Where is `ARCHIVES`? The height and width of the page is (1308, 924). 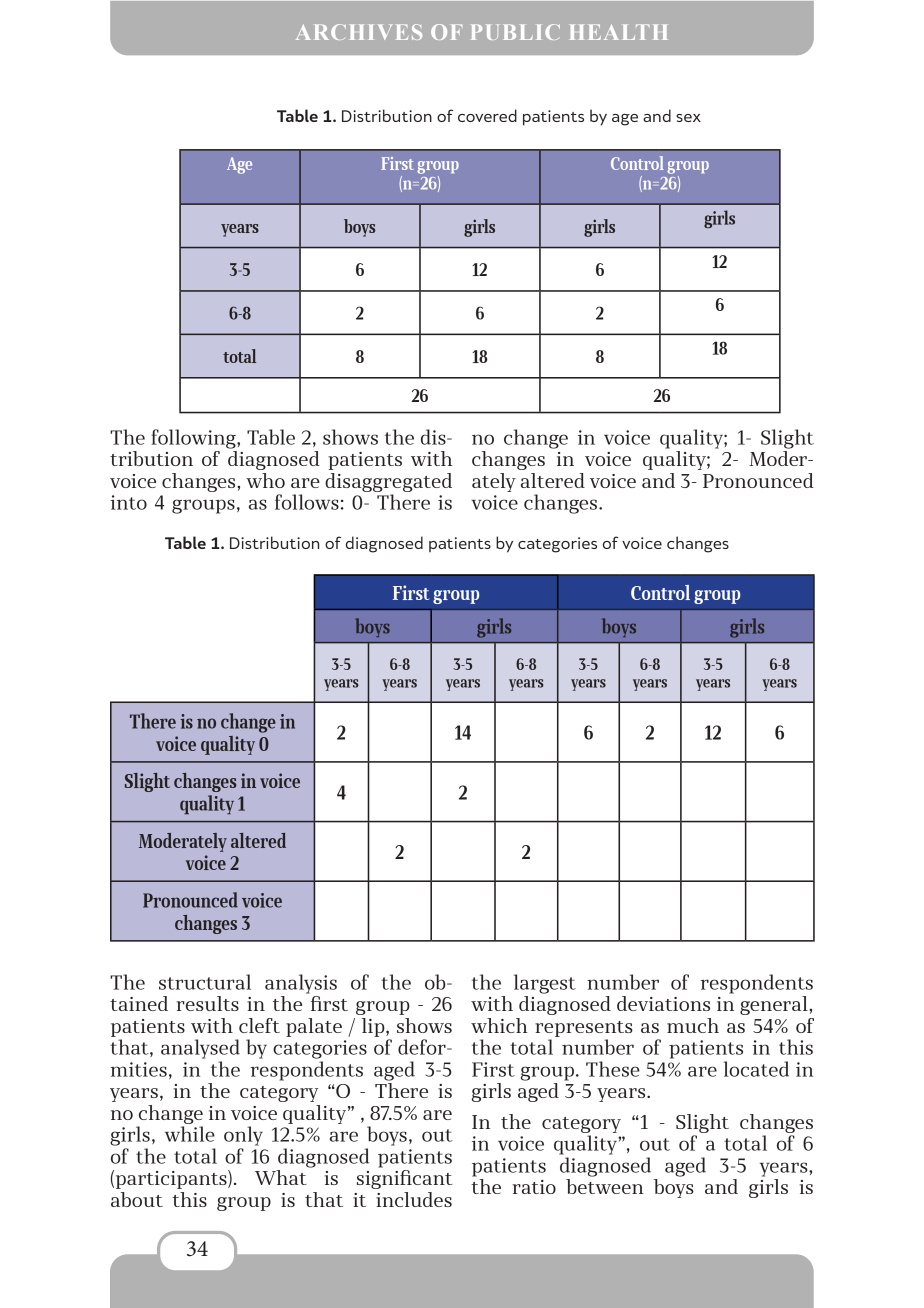 ARCHIVES is located at coordinates (359, 32).
